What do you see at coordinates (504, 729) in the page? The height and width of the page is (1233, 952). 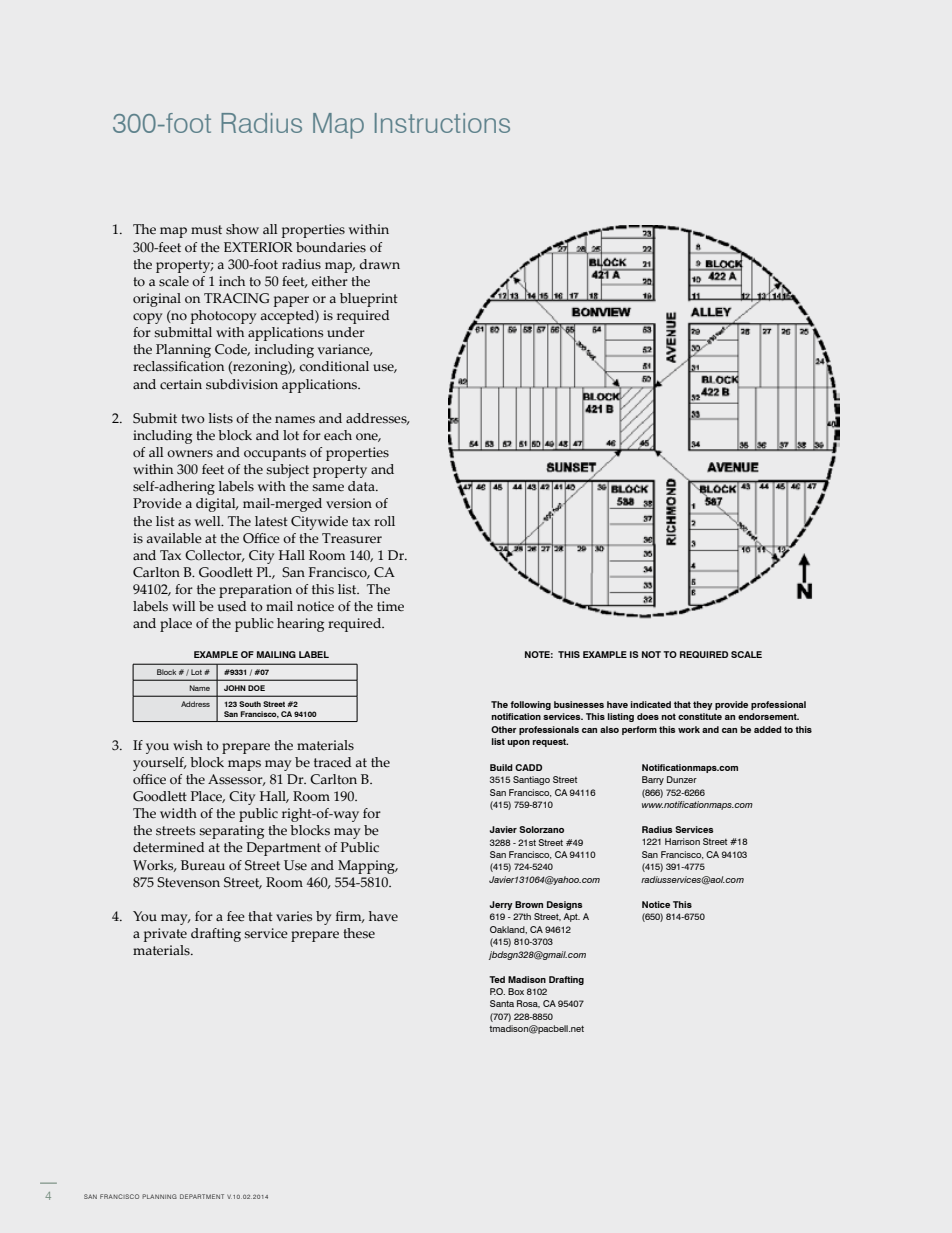 I see `Other` at bounding box center [504, 729].
